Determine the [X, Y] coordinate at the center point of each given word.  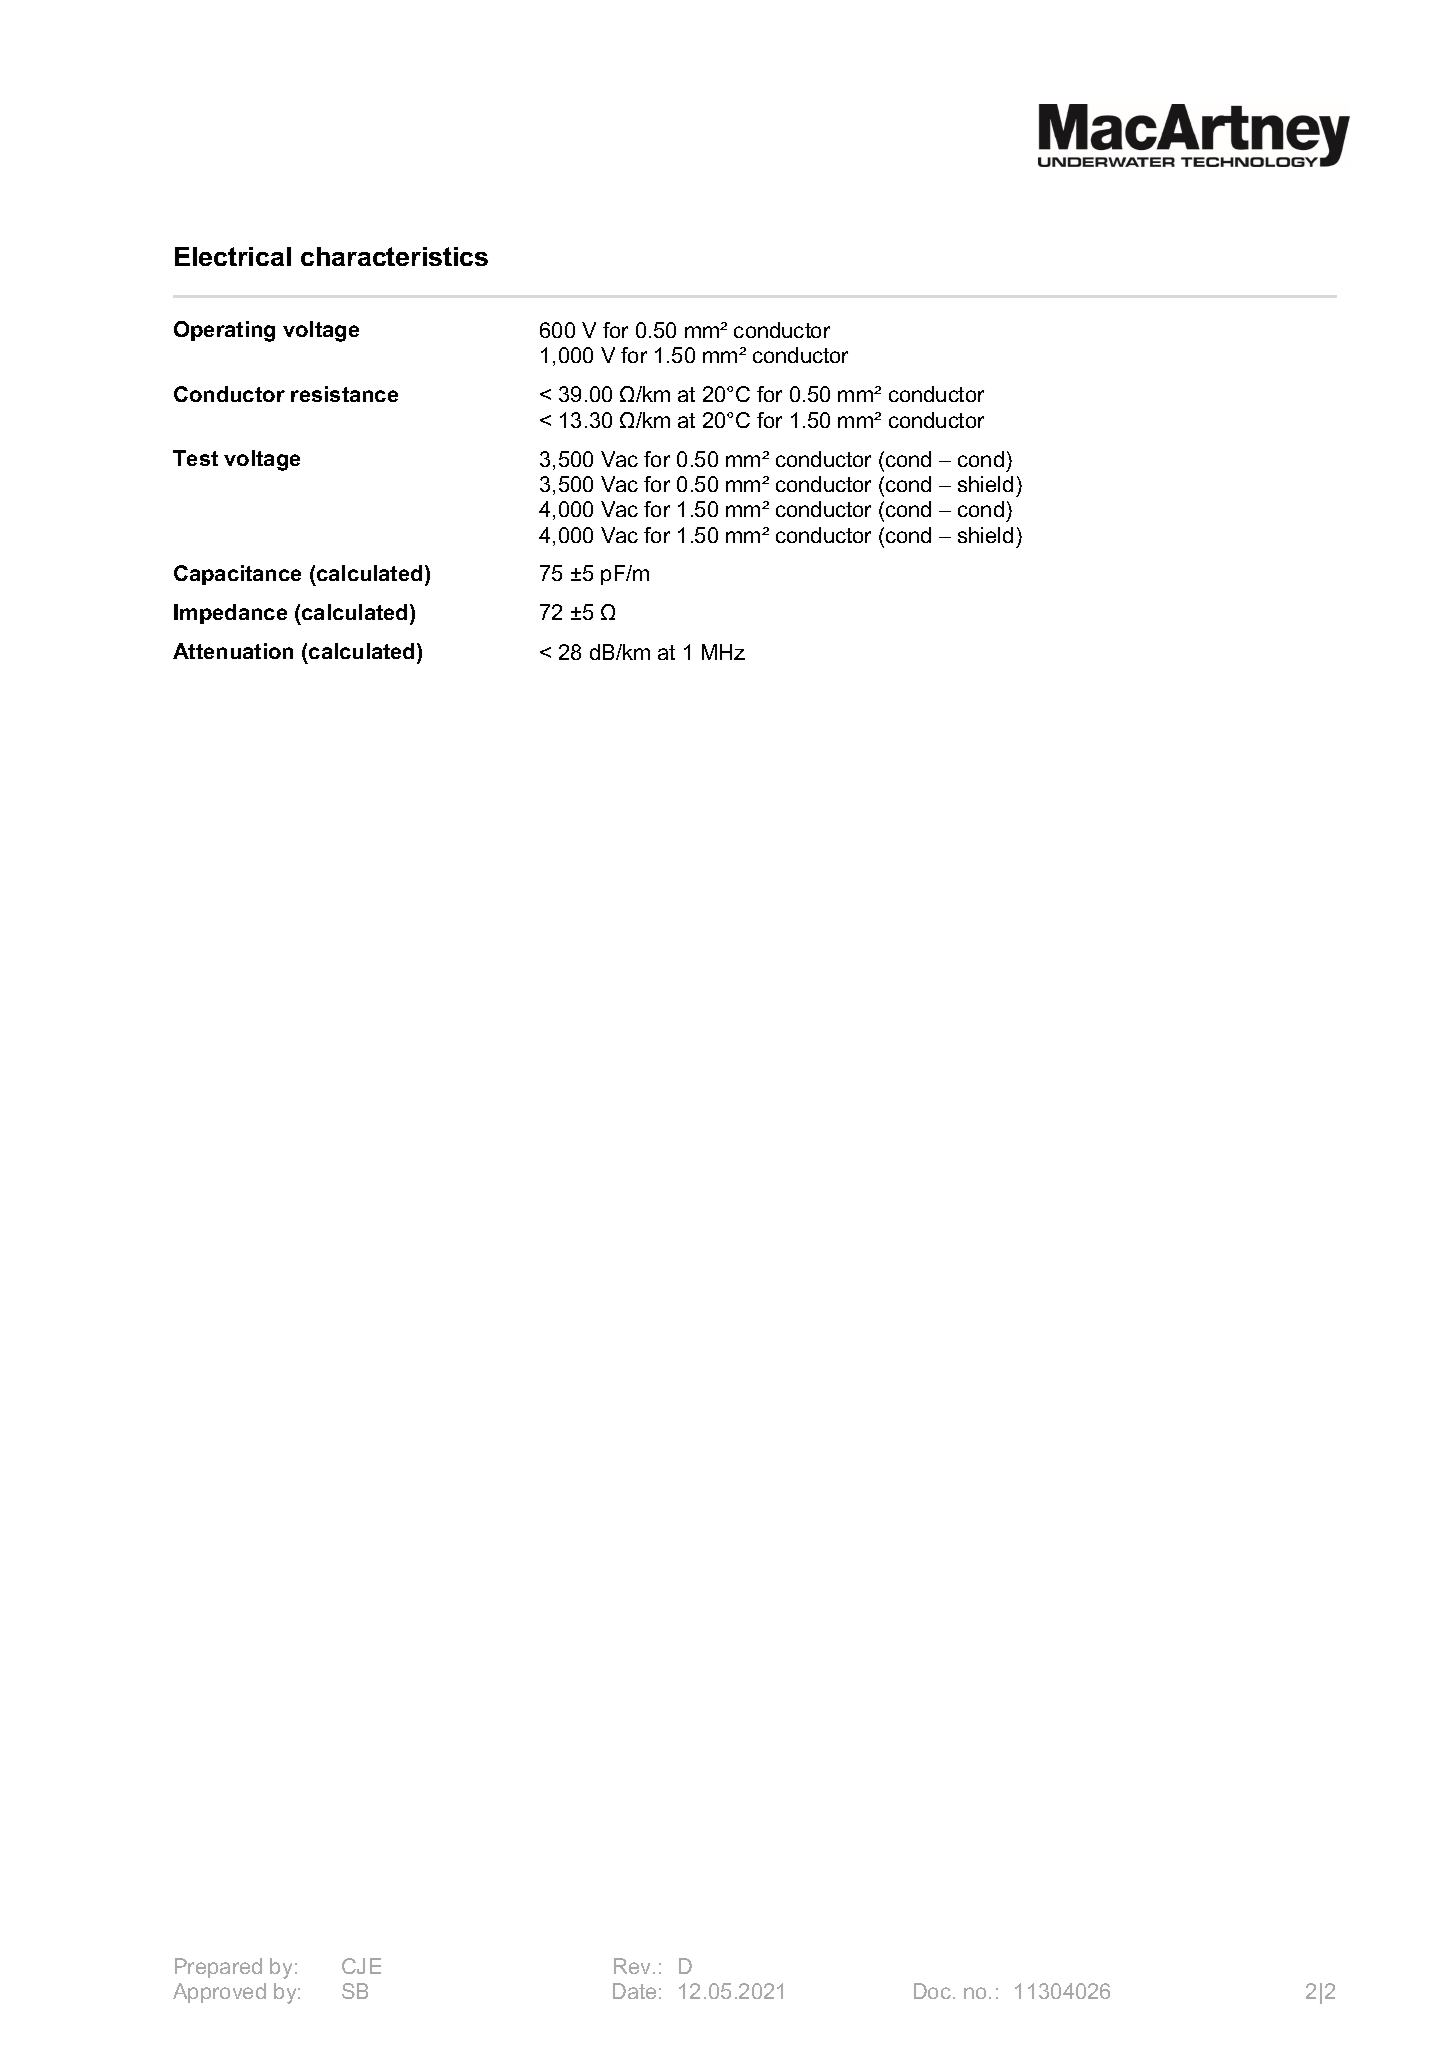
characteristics [394, 256]
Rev [634, 1966]
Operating [224, 331]
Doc [932, 1991]
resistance [344, 394]
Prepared [218, 1968]
